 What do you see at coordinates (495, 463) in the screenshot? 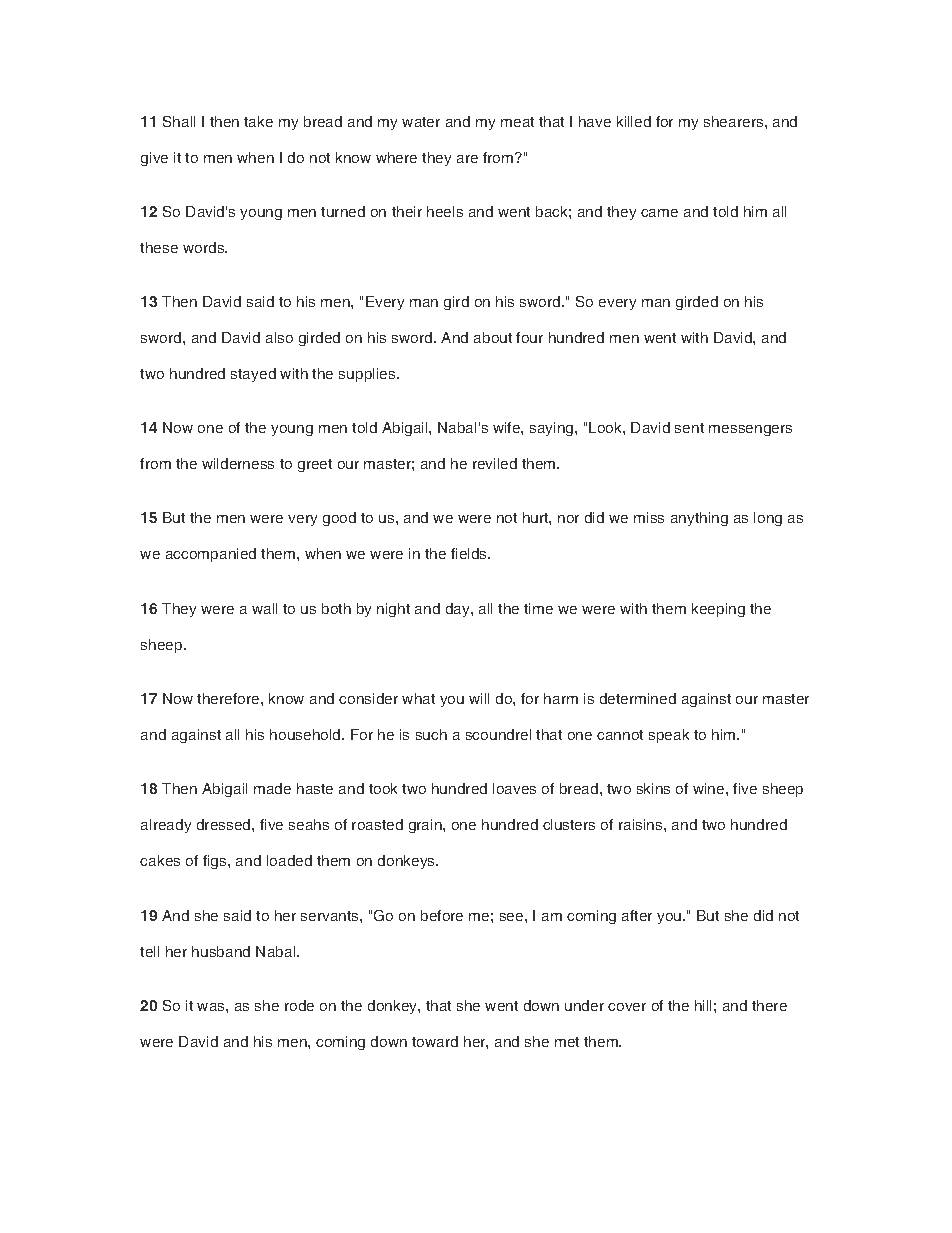
I see `reviled` at bounding box center [495, 463].
